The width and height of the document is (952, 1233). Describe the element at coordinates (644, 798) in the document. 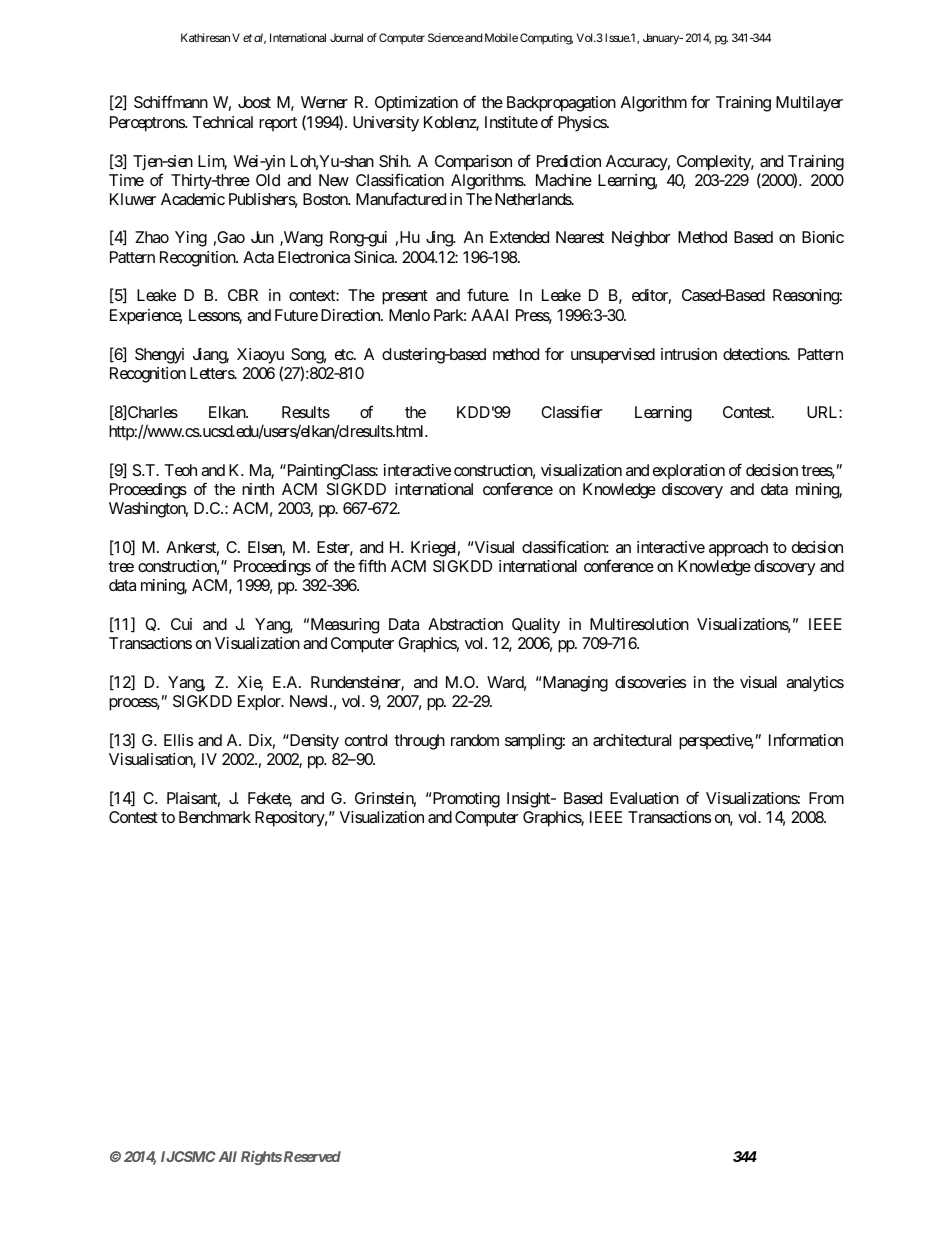

I see `Evaluation` at that location.
